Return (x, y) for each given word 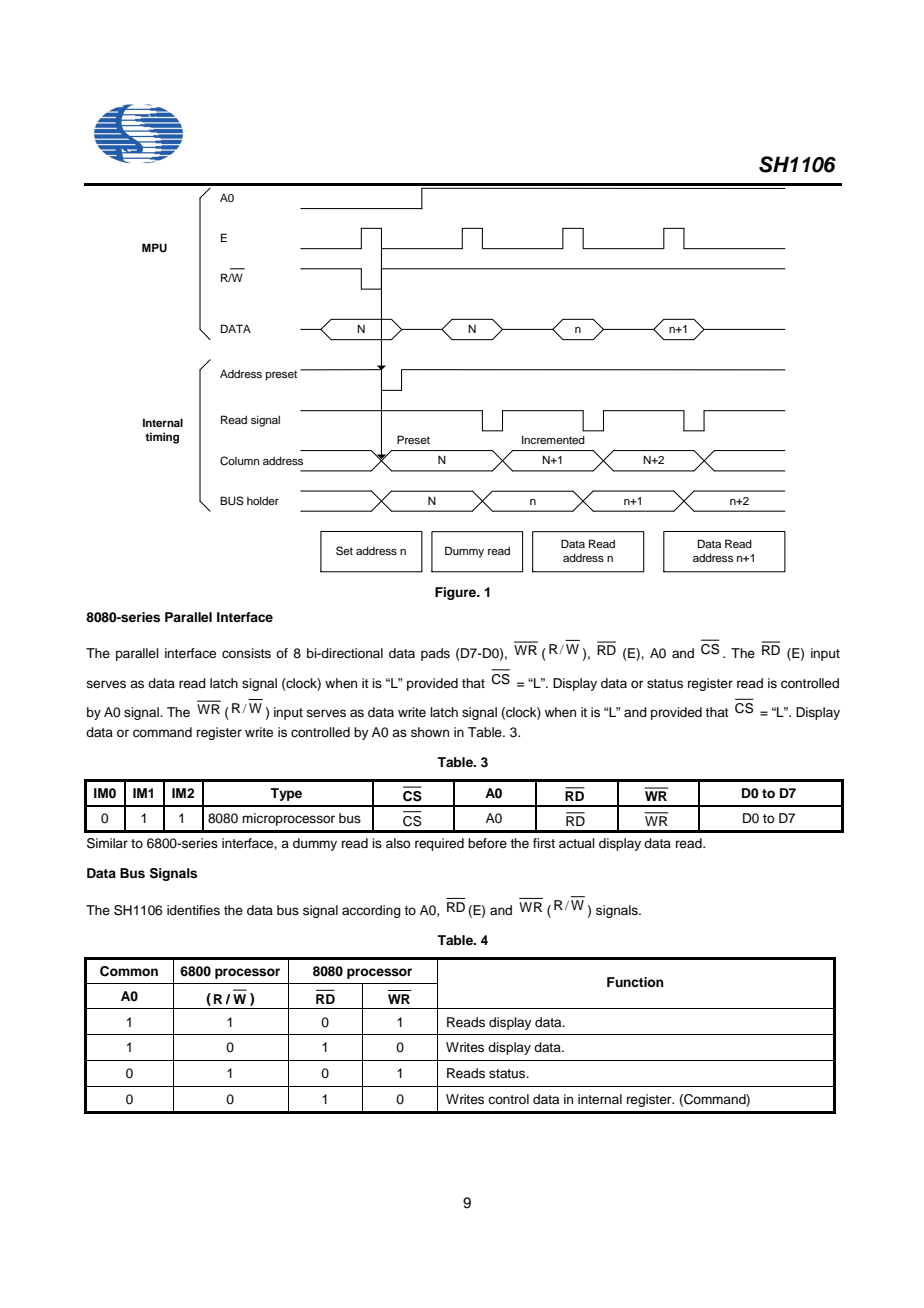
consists (246, 653)
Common (129, 971)
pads (435, 654)
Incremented (553, 439)
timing (162, 438)
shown (430, 732)
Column (239, 461)
